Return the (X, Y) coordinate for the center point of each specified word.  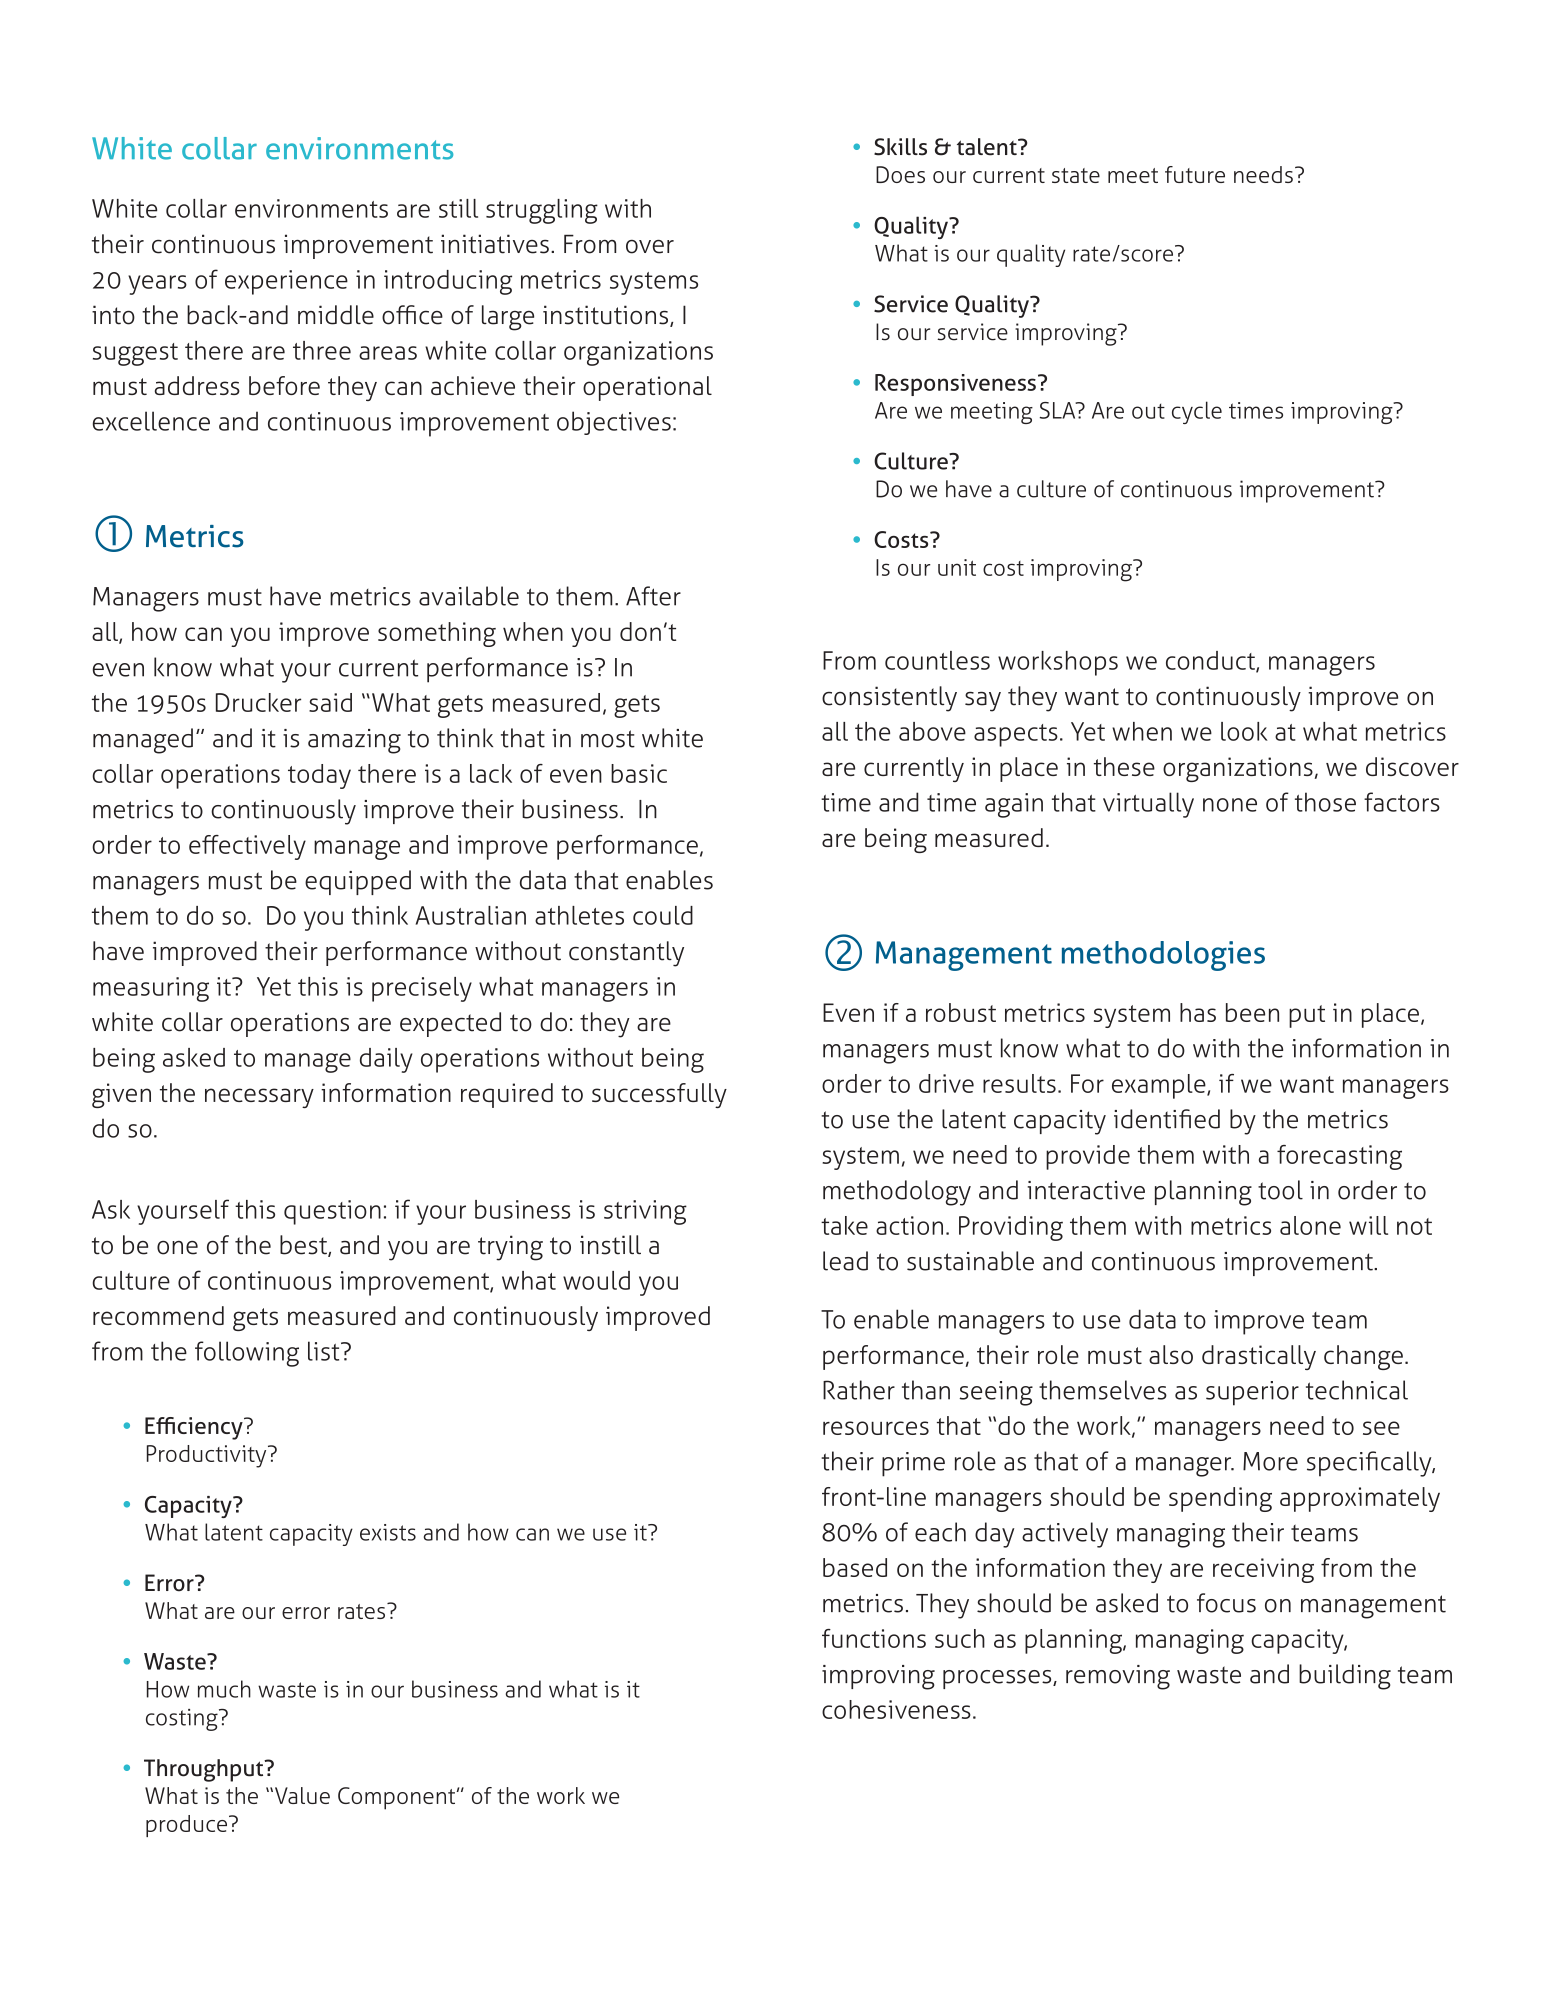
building (1345, 1677)
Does (900, 174)
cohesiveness (896, 1709)
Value (301, 1795)
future (1195, 174)
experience (286, 282)
